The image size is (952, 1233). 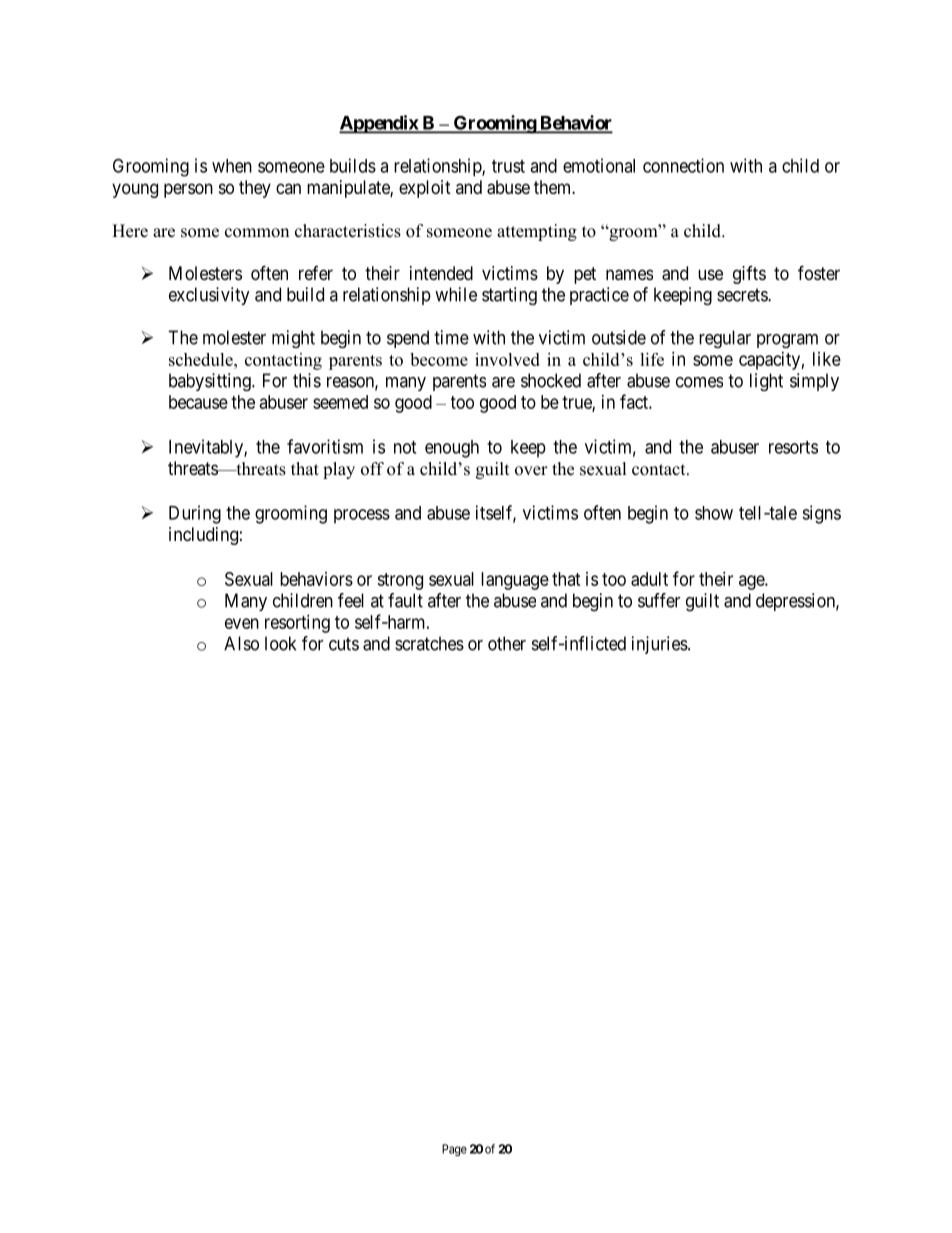 What do you see at coordinates (429, 643) in the image?
I see `scratches` at bounding box center [429, 643].
